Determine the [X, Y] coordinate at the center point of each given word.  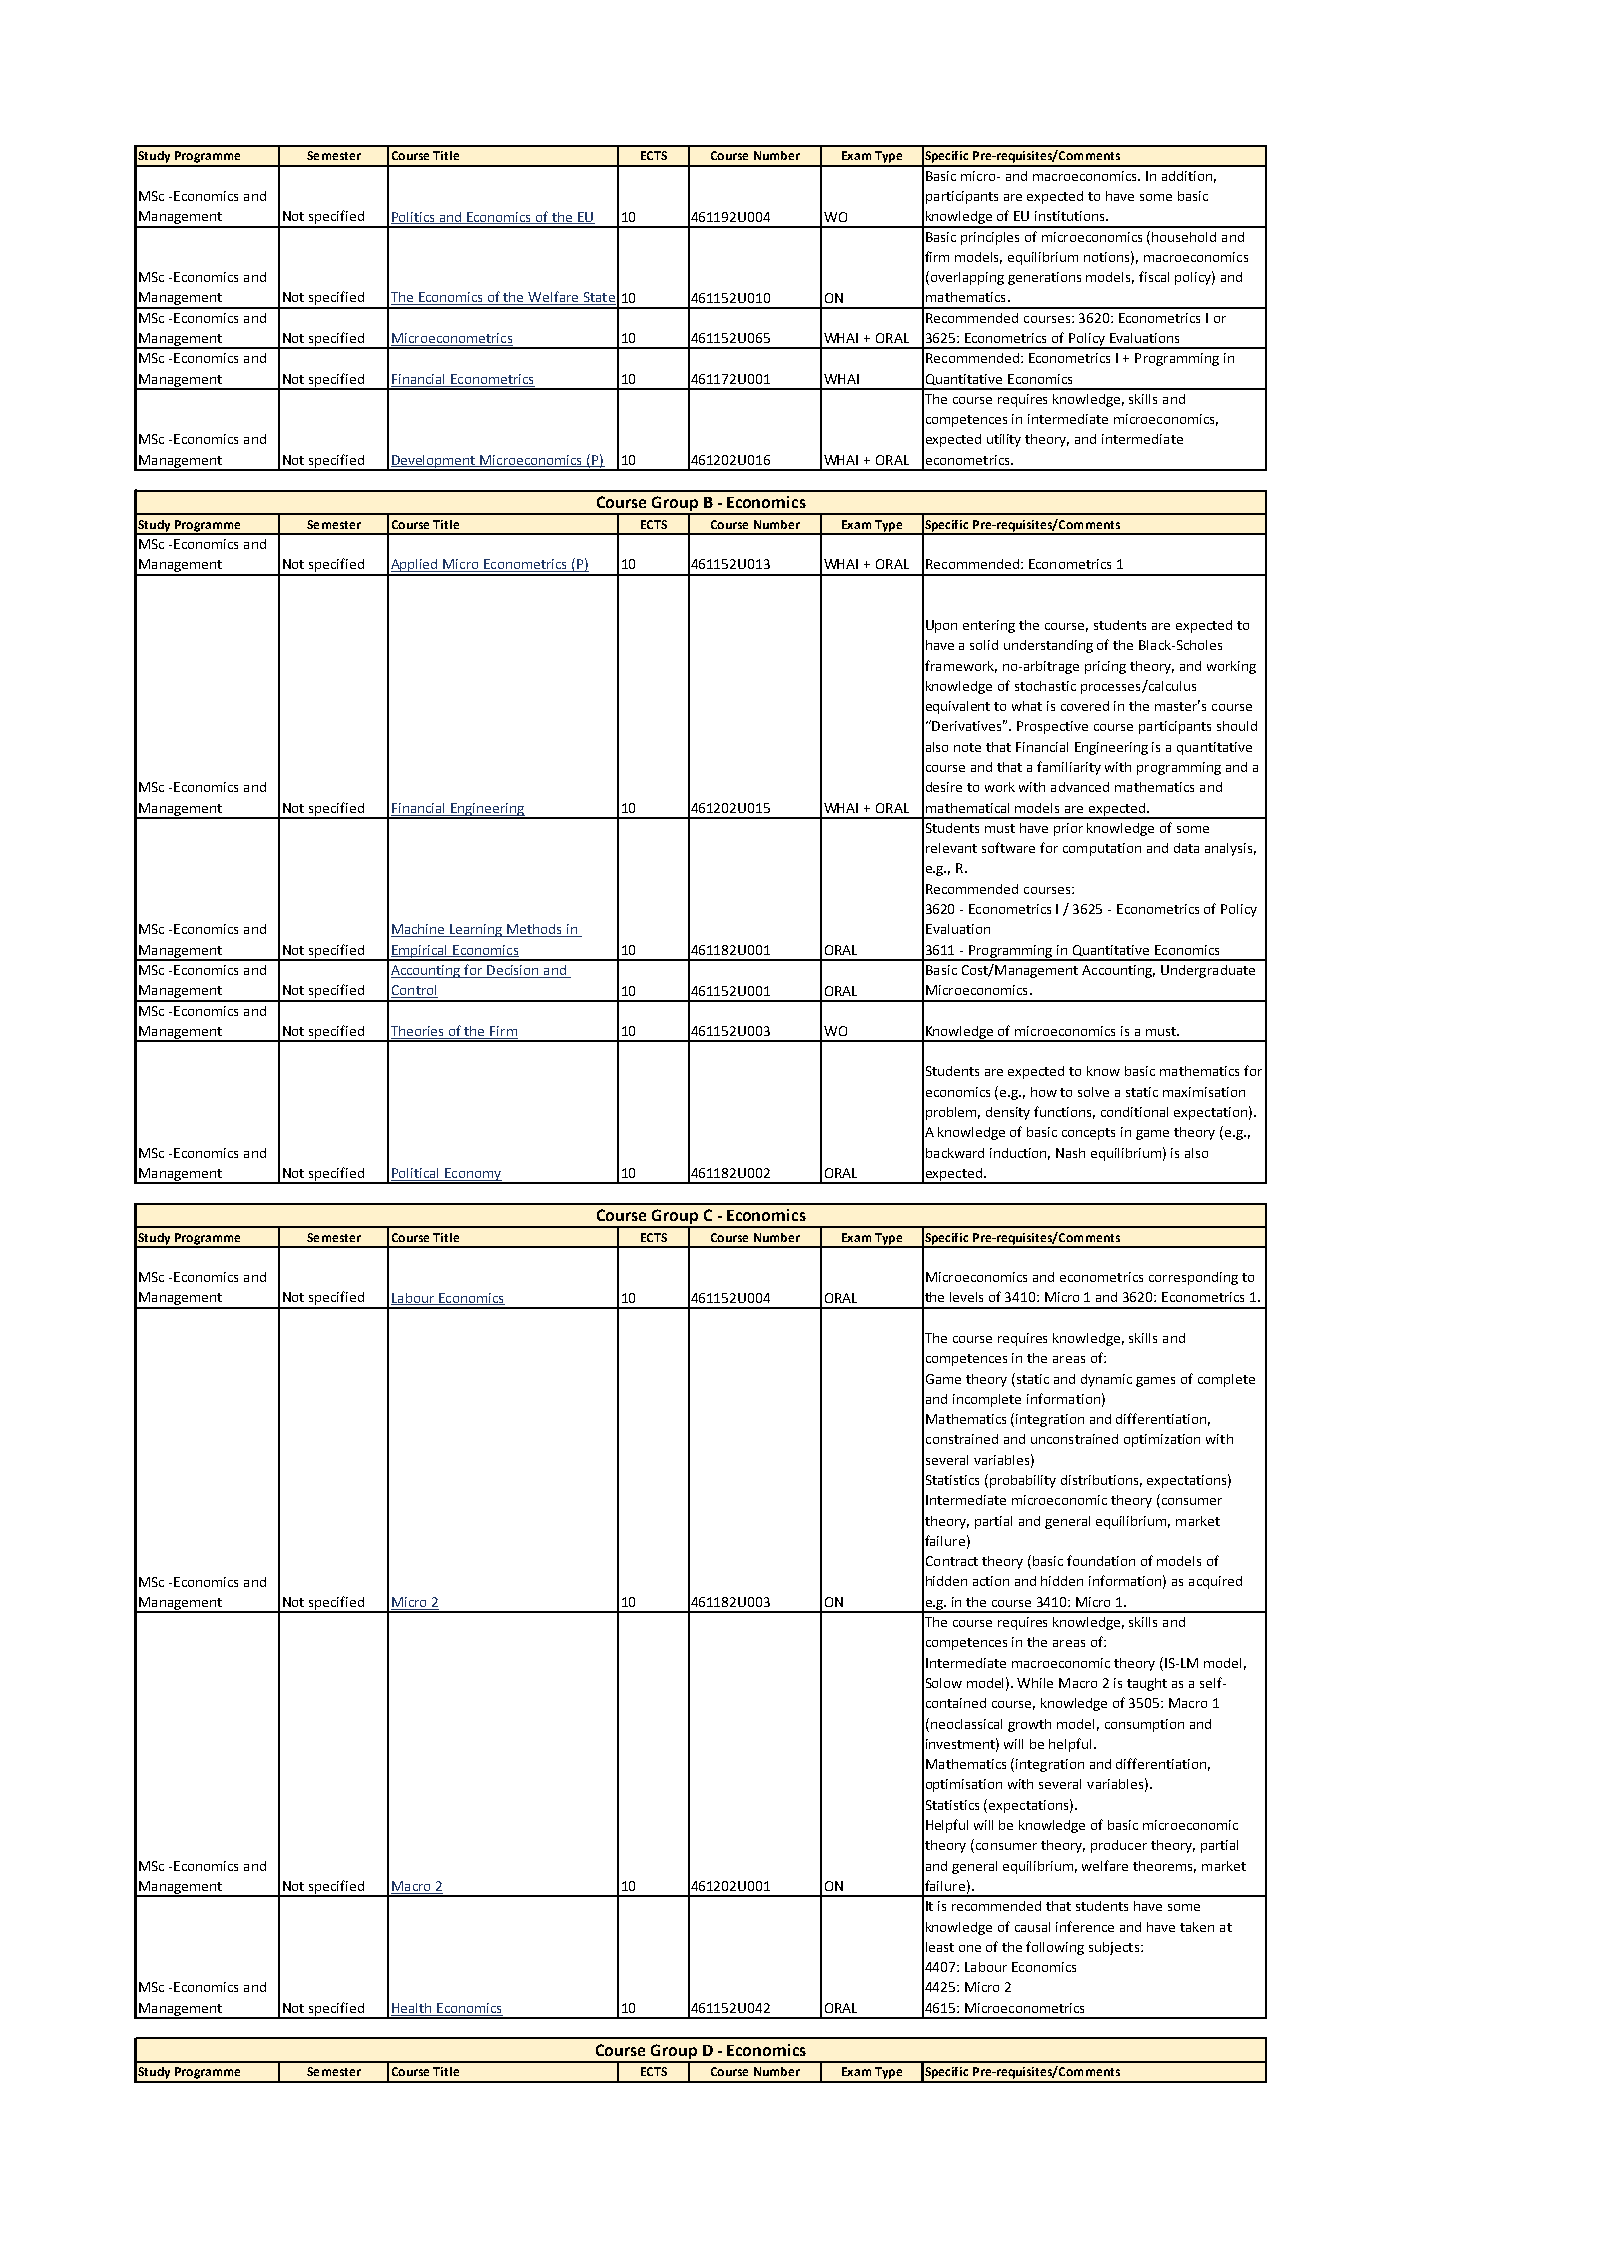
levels [966, 1297]
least [940, 1947]
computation [1102, 849]
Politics [414, 218]
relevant [951, 848]
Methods [535, 930]
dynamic [1106, 1380]
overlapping [966, 278]
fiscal [1154, 276]
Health [412, 2009]
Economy [473, 1175]
